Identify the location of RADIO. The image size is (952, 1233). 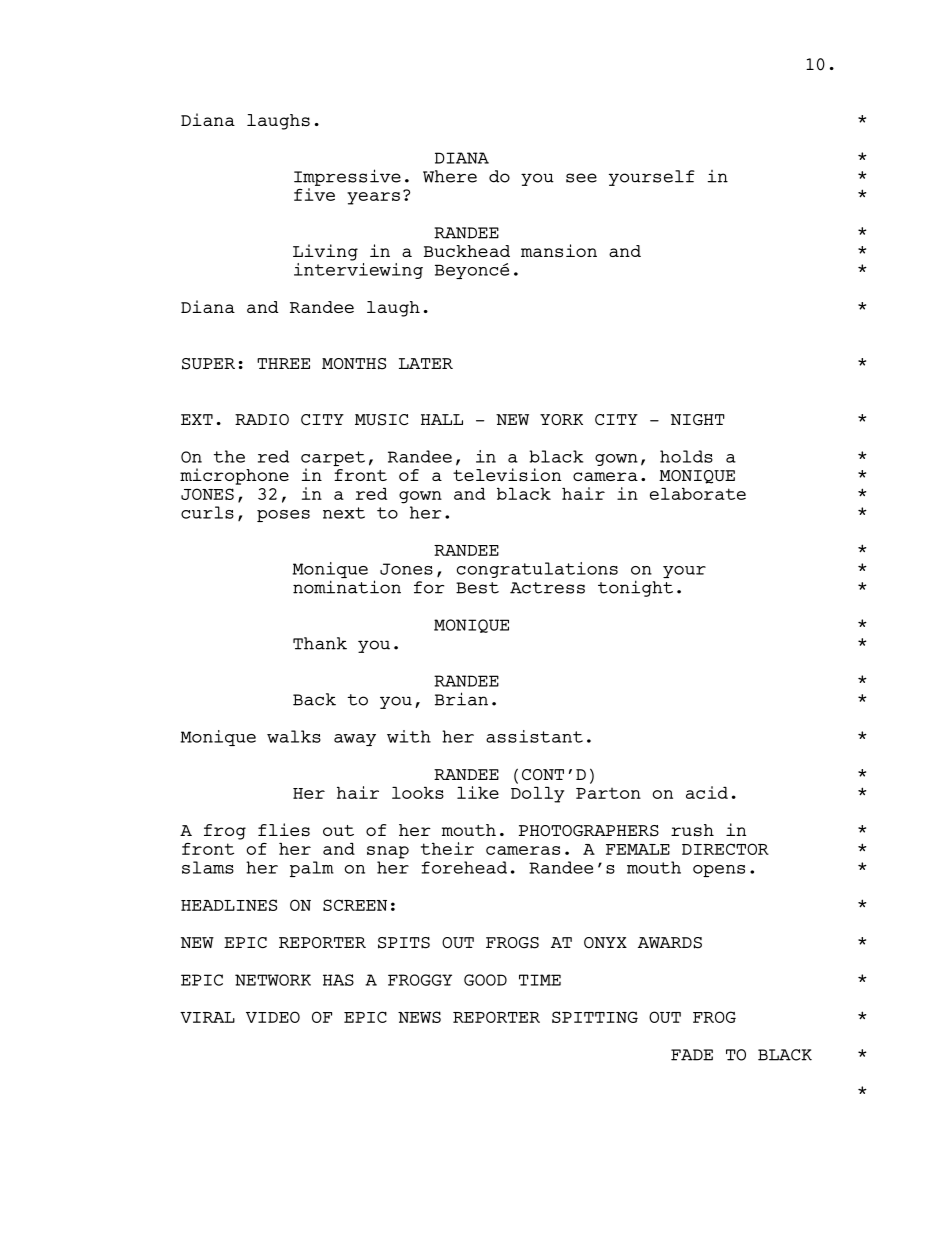
(262, 419).
